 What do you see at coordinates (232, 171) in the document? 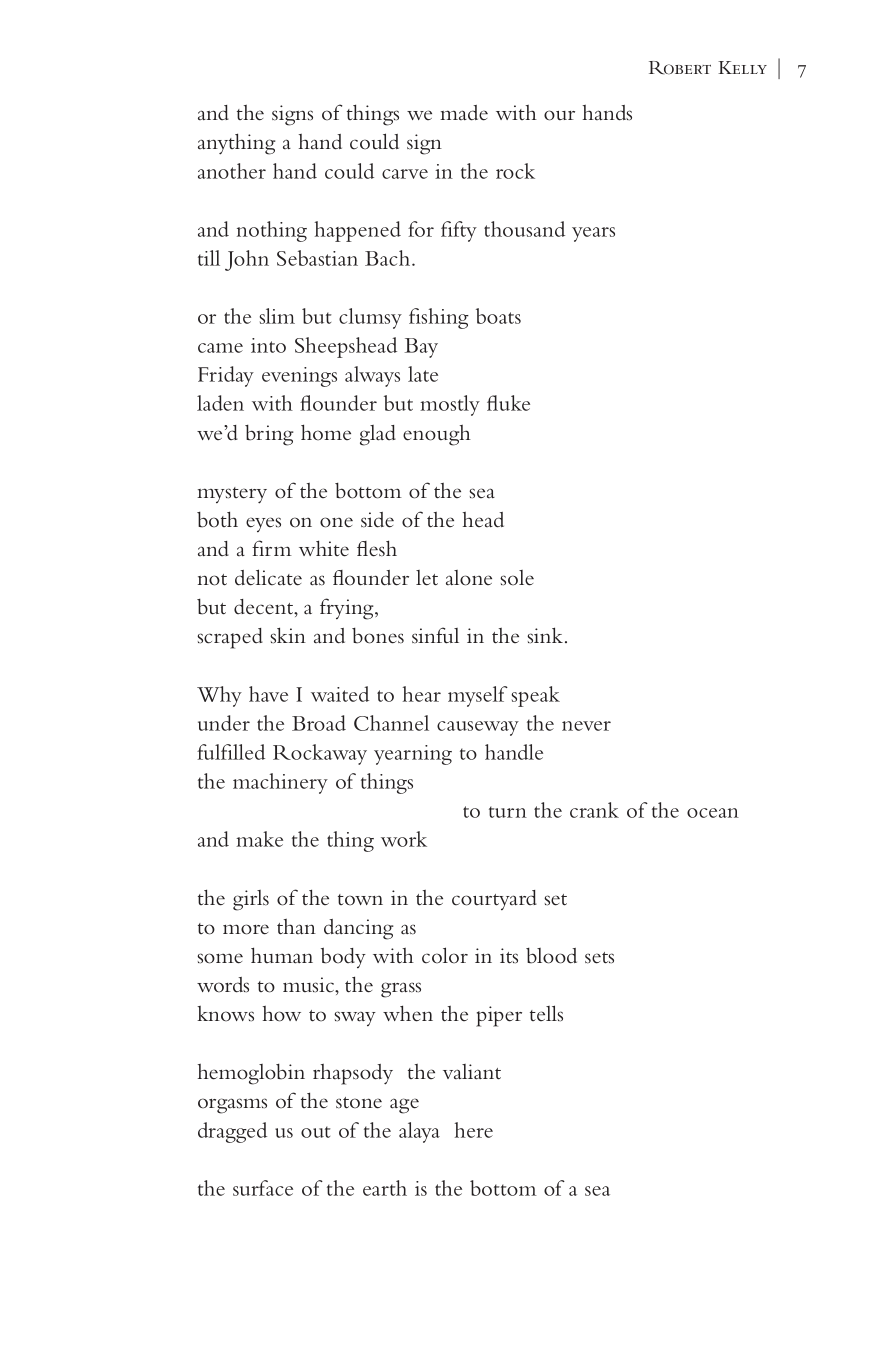
I see `another` at bounding box center [232, 171].
